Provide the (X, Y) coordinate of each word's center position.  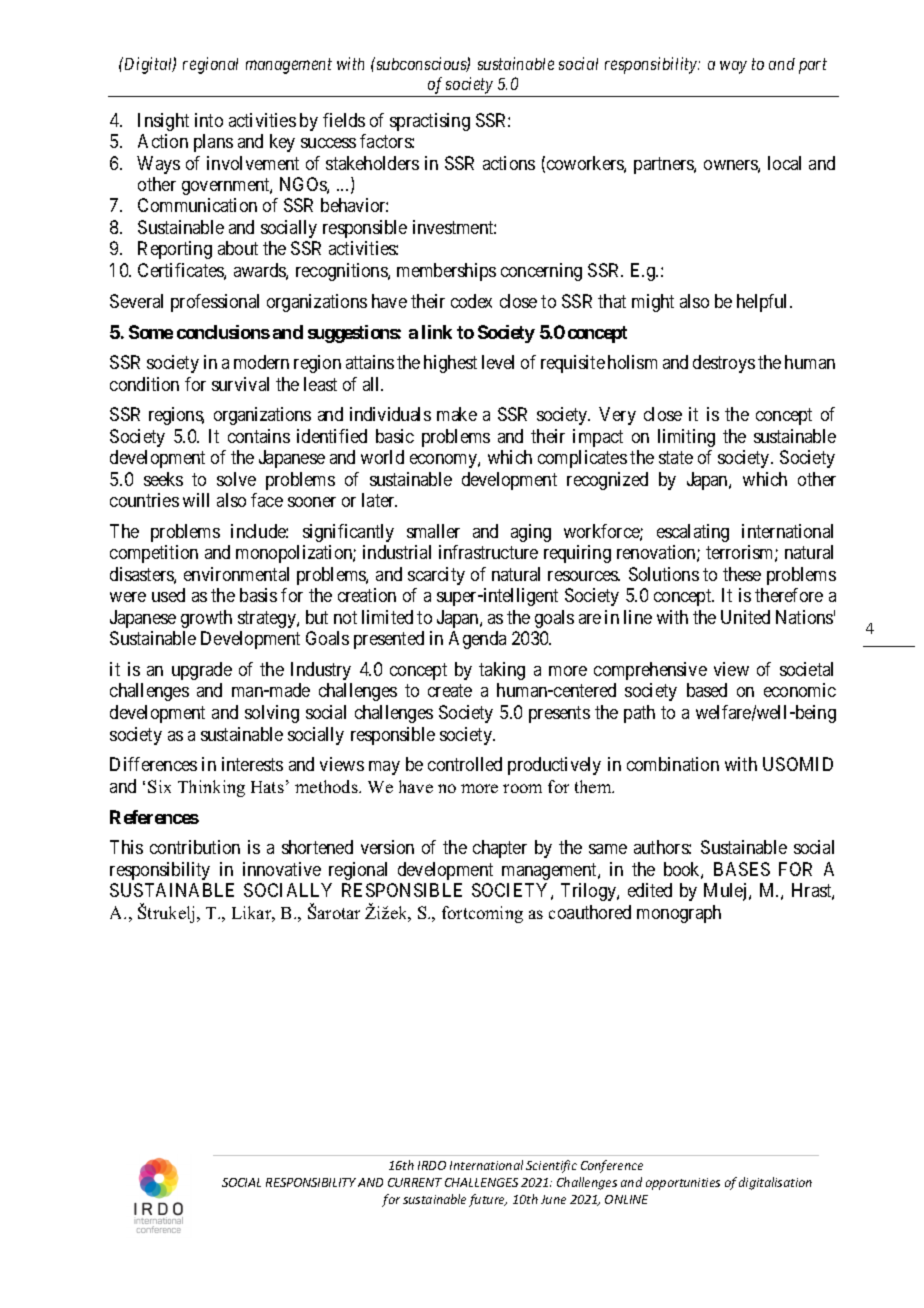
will (196, 500)
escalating (693, 533)
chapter (500, 849)
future (488, 1200)
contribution (195, 847)
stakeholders (372, 163)
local (784, 163)
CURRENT (415, 1182)
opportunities (683, 1184)
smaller (433, 531)
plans (213, 143)
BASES (742, 869)
